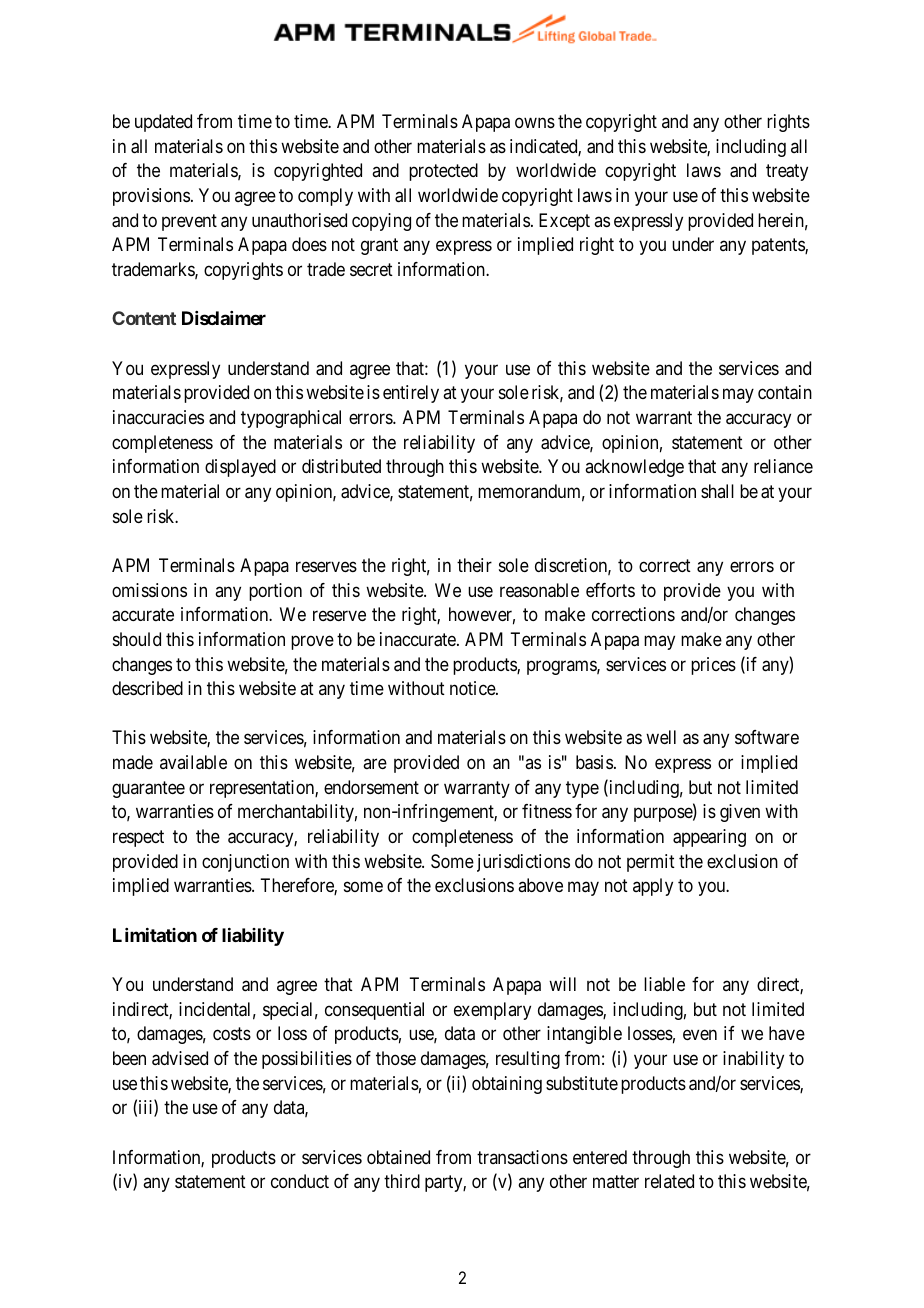 The height and width of the image is (1308, 924). Describe the element at coordinates (137, 639) in the image. I see `should` at that location.
